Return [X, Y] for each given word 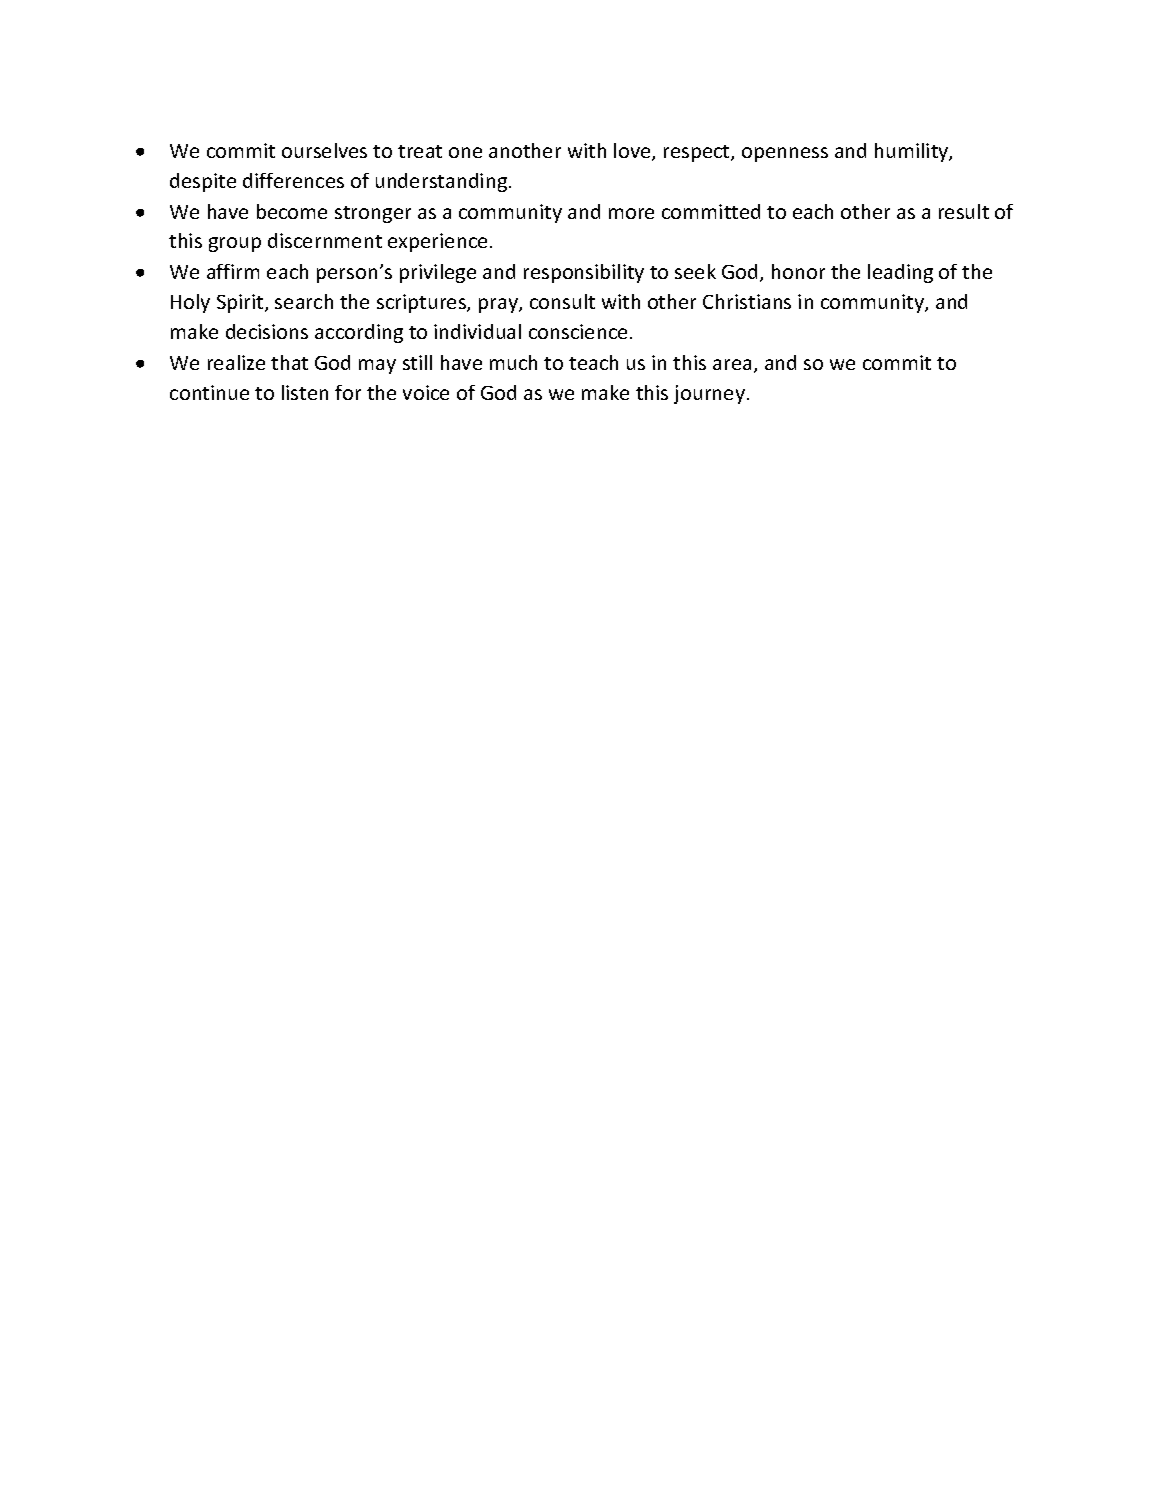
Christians [747, 301]
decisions [267, 331]
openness [785, 154]
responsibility [584, 273]
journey [709, 394]
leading [900, 273]
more [631, 213]
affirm [233, 271]
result [964, 211]
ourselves [324, 150]
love [633, 152]
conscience [578, 331]
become [292, 211]
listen [305, 392]
